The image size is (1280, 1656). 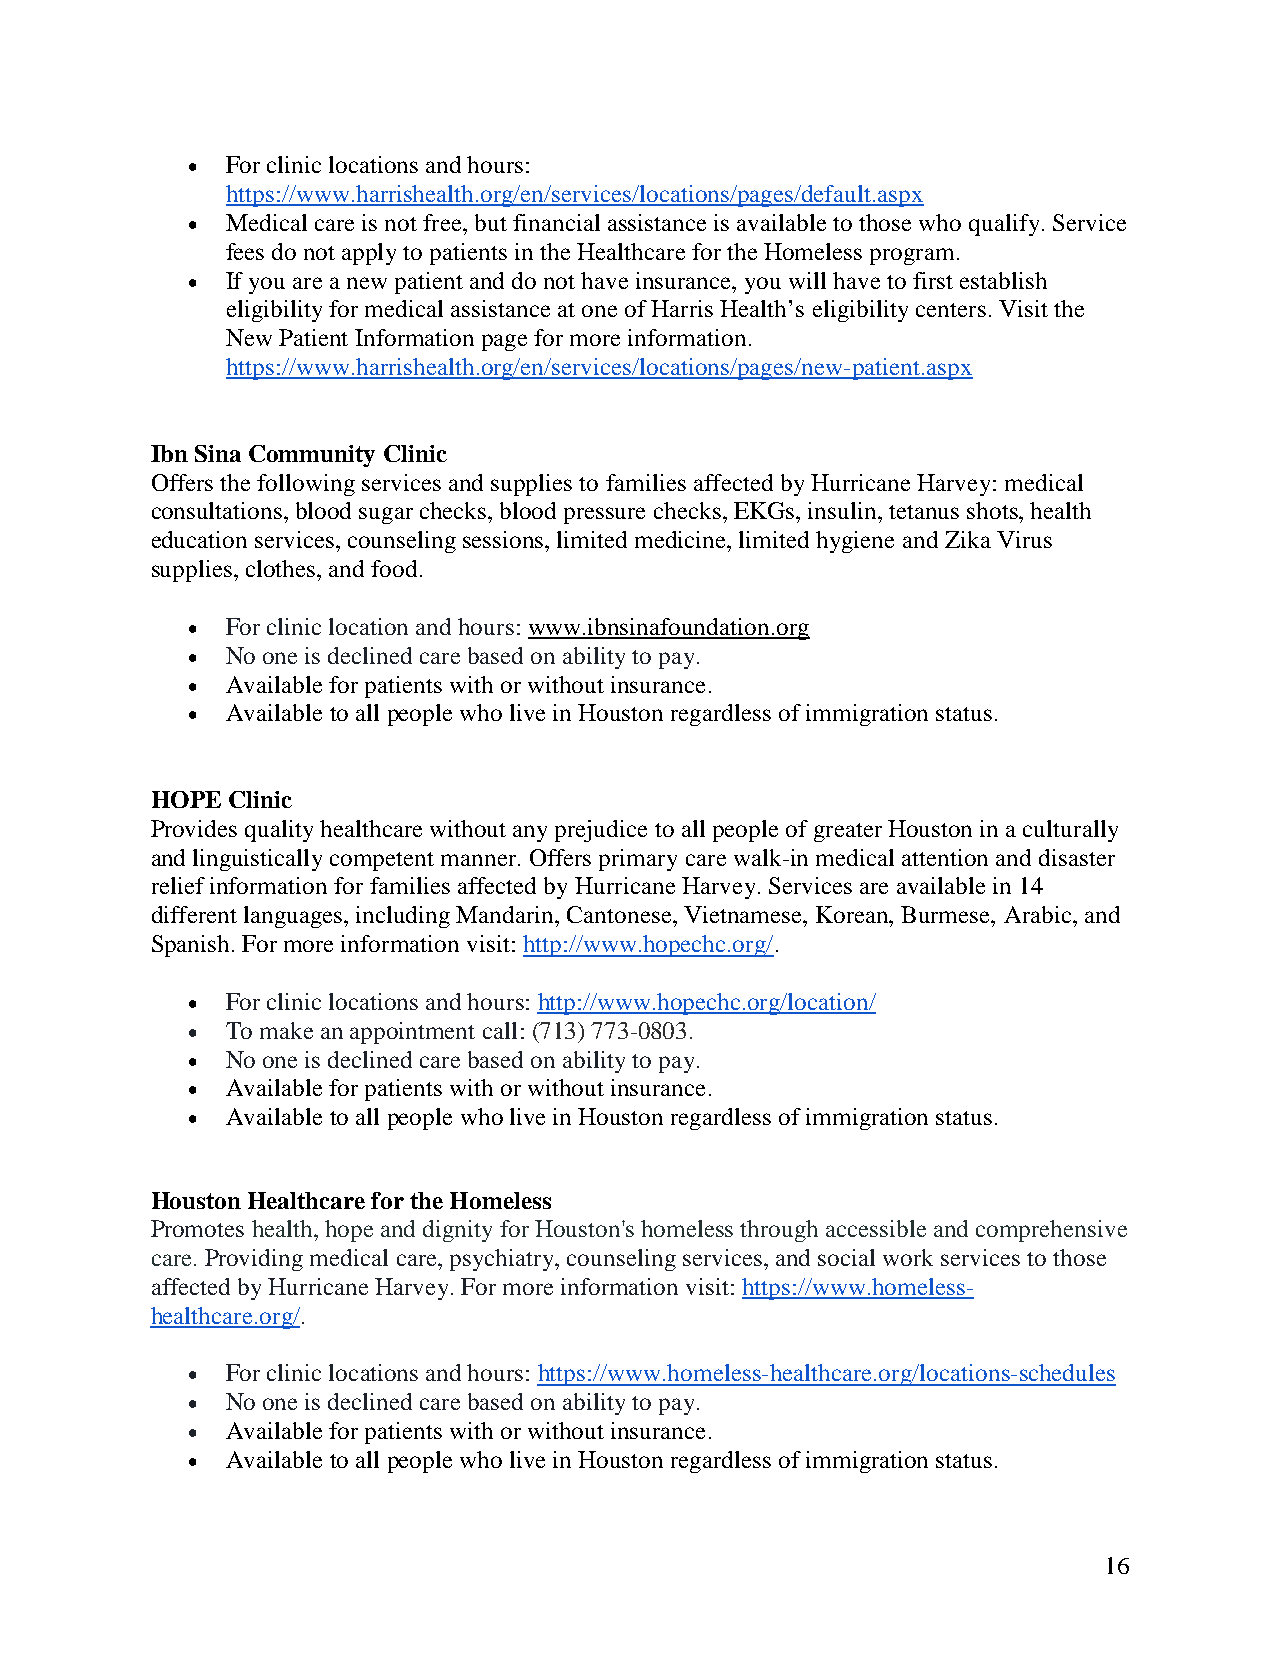 What do you see at coordinates (601, 831) in the screenshot?
I see `prejudice` at bounding box center [601, 831].
